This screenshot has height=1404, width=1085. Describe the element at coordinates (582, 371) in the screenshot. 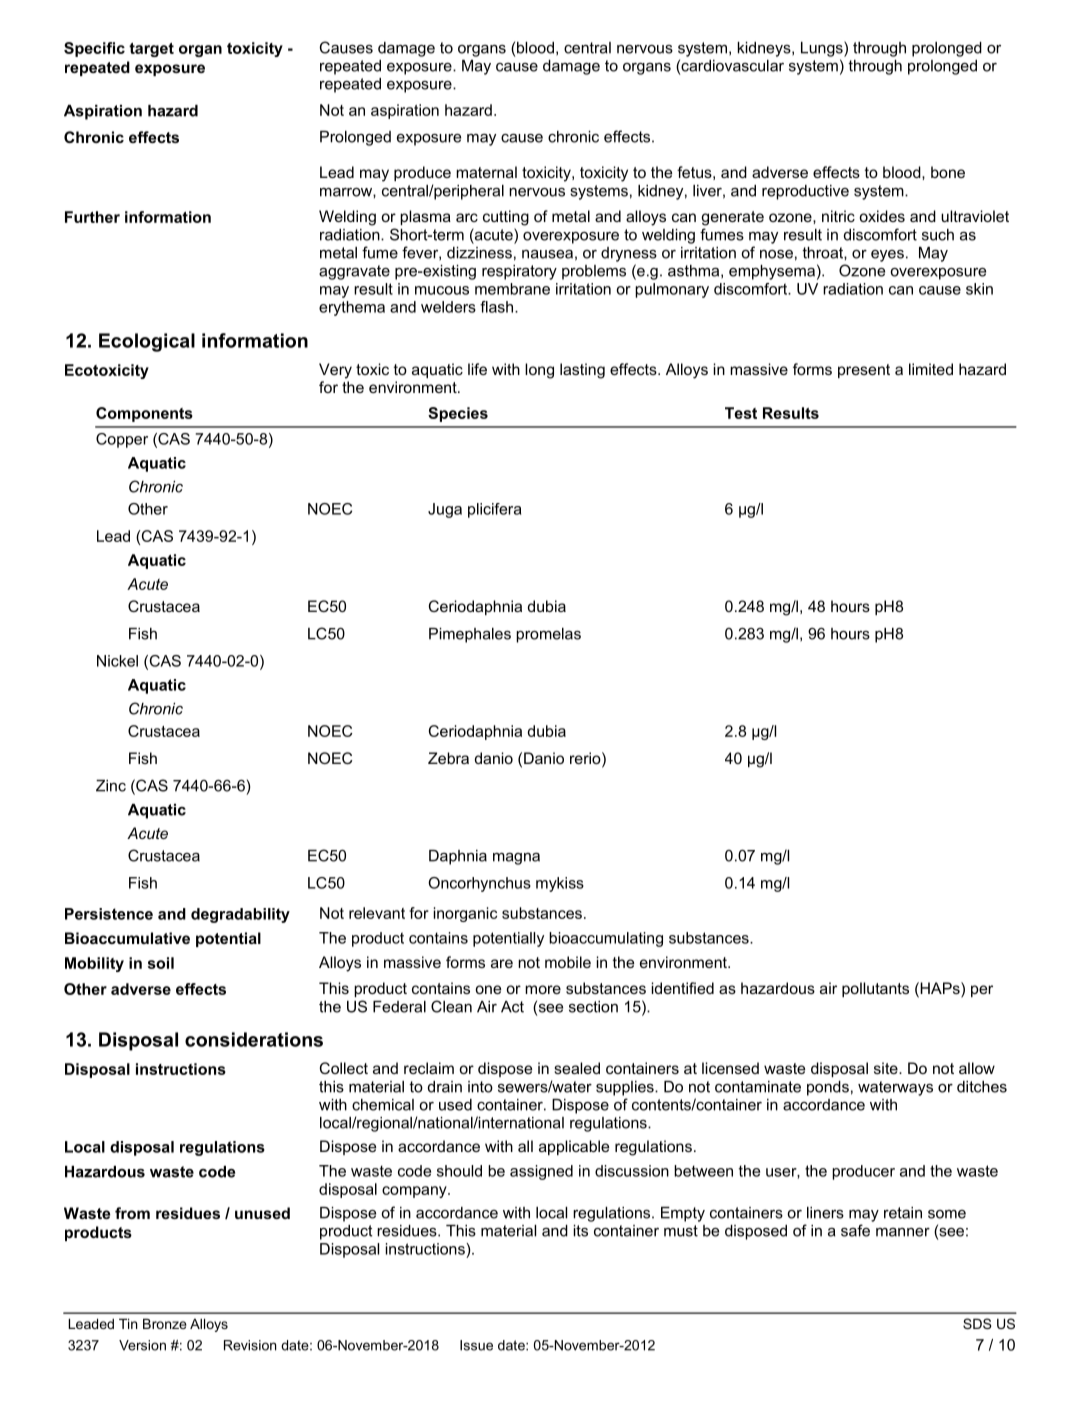

I see `lasting` at that location.
